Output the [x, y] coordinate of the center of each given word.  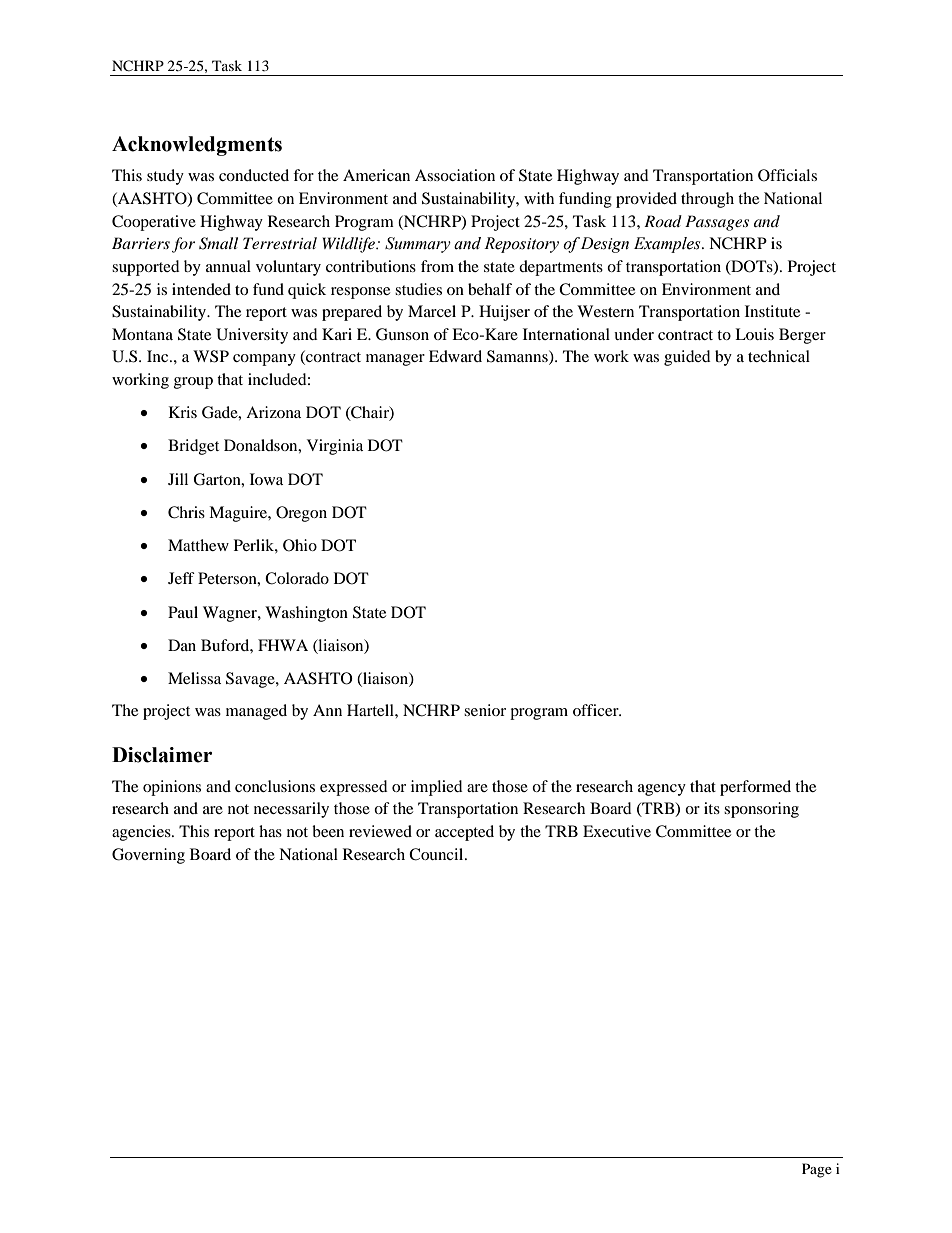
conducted [254, 175]
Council [437, 854]
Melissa [194, 678]
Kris [183, 412]
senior [485, 710]
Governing [148, 856]
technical [779, 356]
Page [817, 1170]
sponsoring [761, 810]
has [270, 831]
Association [455, 175]
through [707, 200]
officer [597, 710]
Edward [455, 356]
